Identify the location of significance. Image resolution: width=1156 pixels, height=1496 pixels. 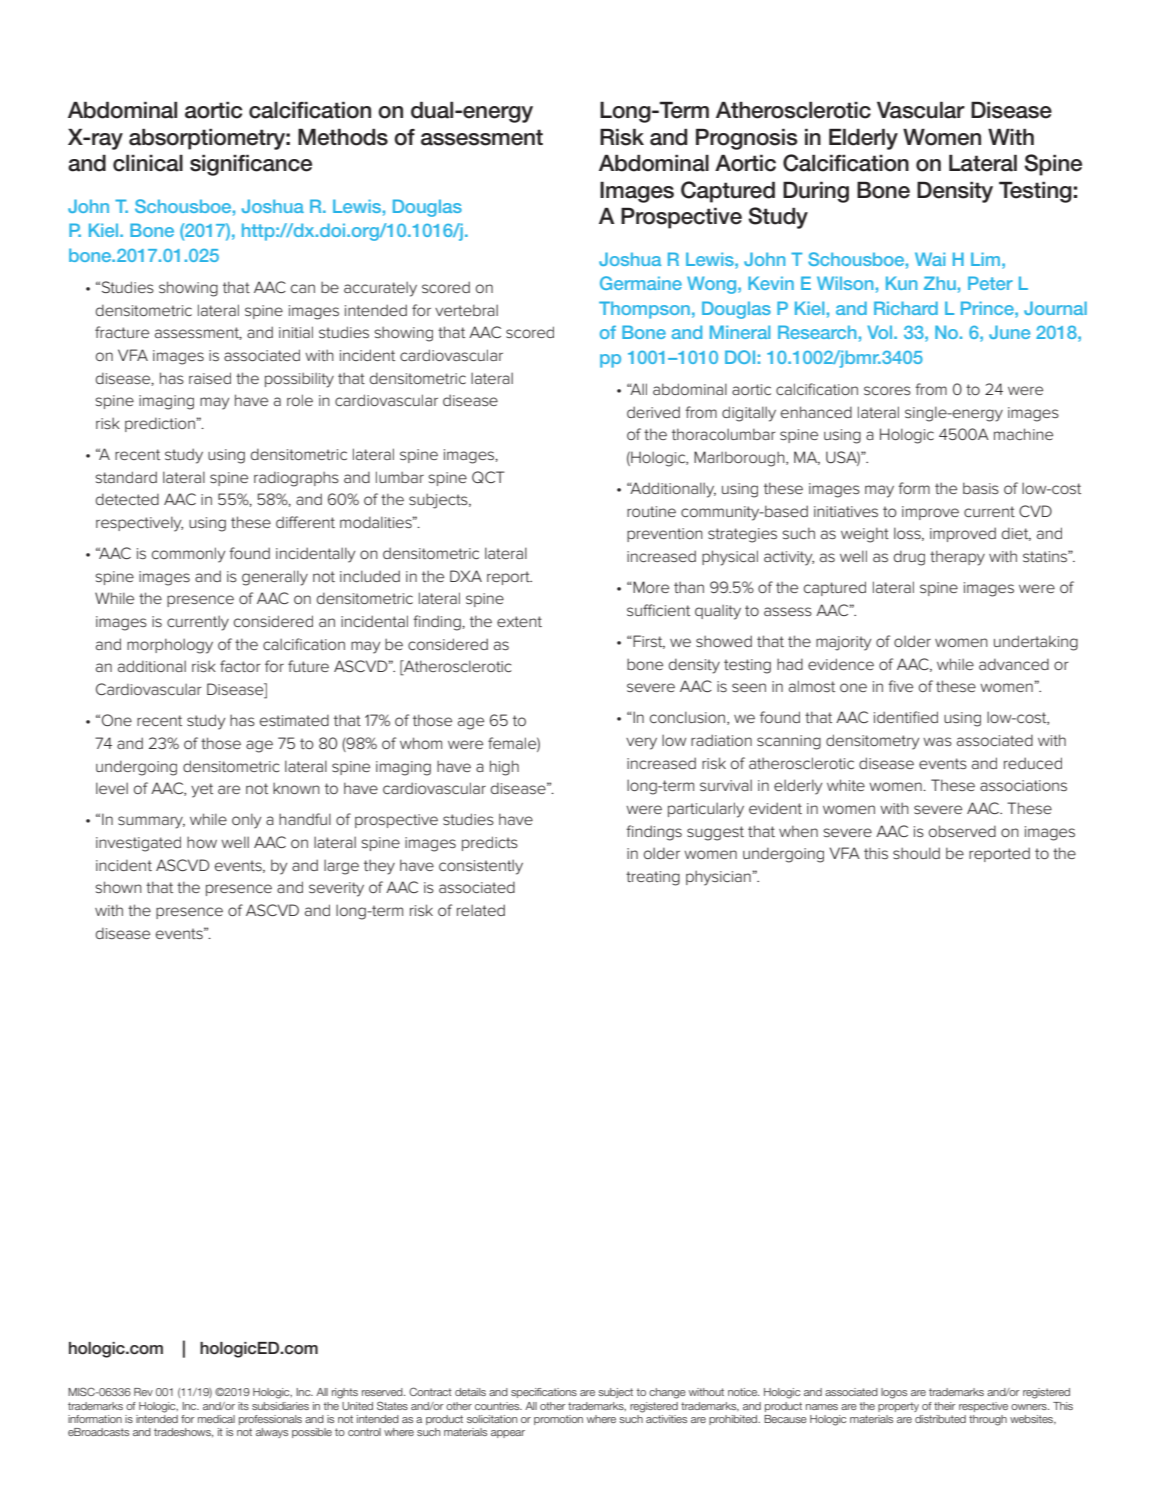
(251, 165).
